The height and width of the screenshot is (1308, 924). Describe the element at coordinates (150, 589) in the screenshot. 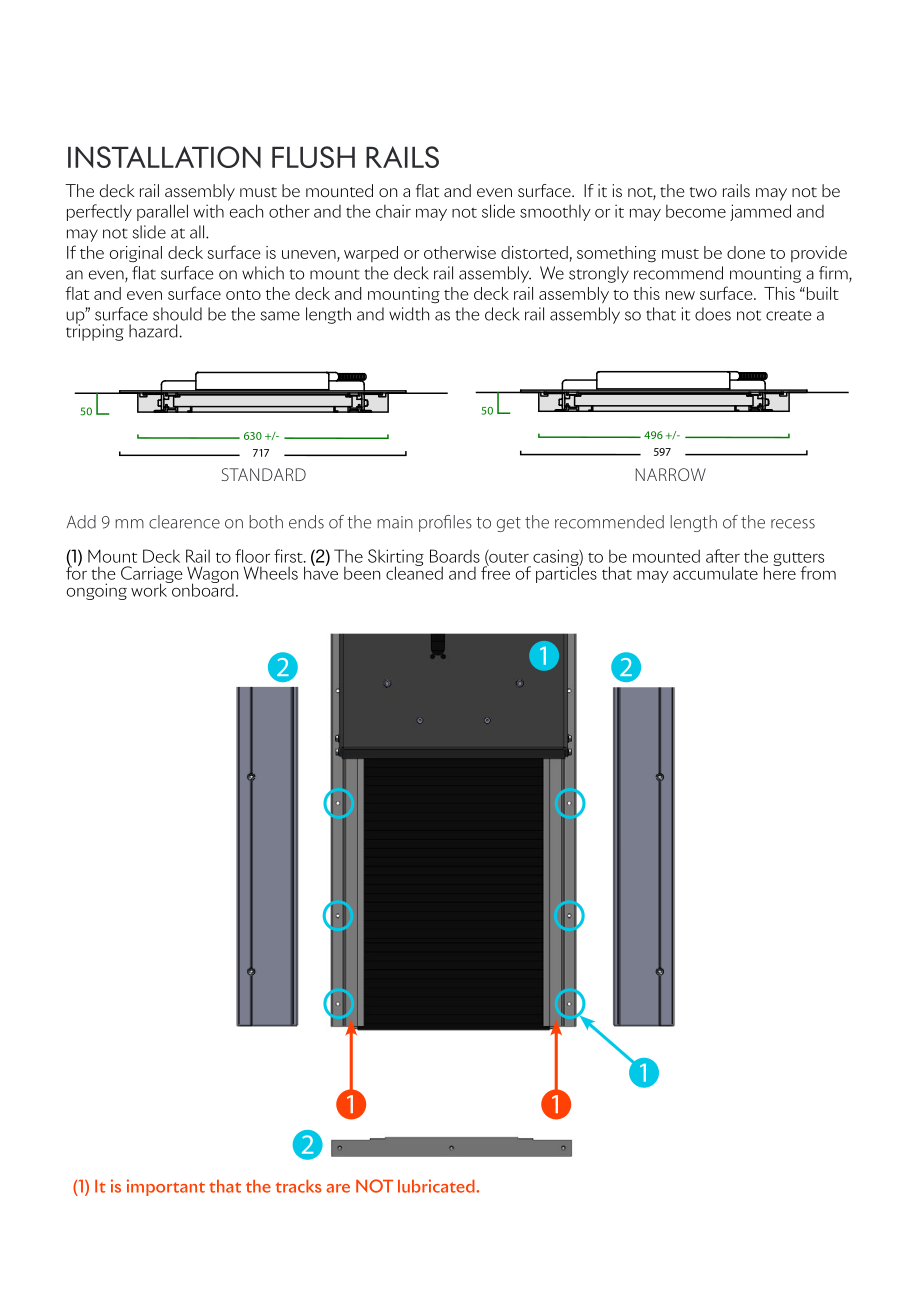

I see `work` at that location.
